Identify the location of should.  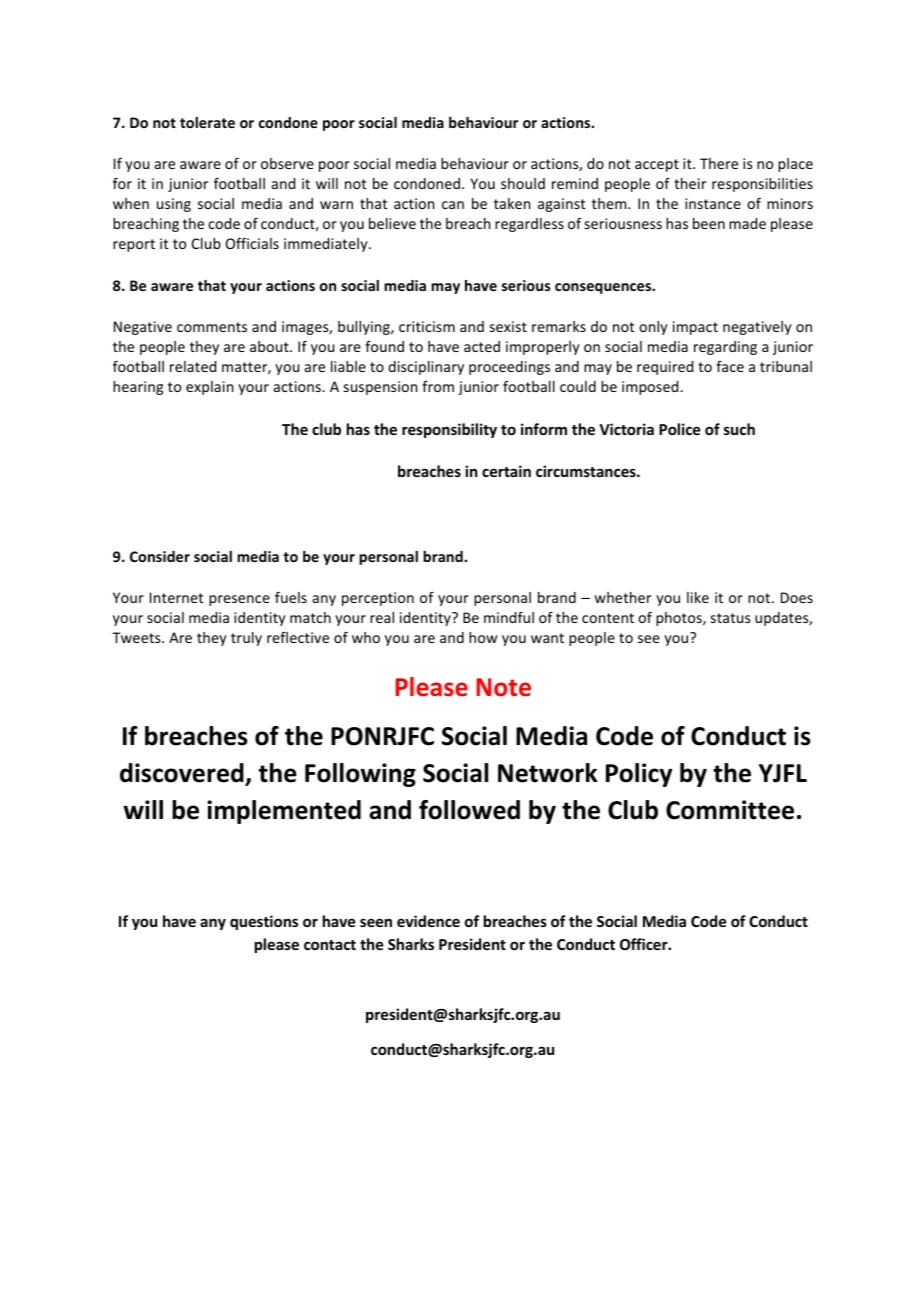
(523, 183).
